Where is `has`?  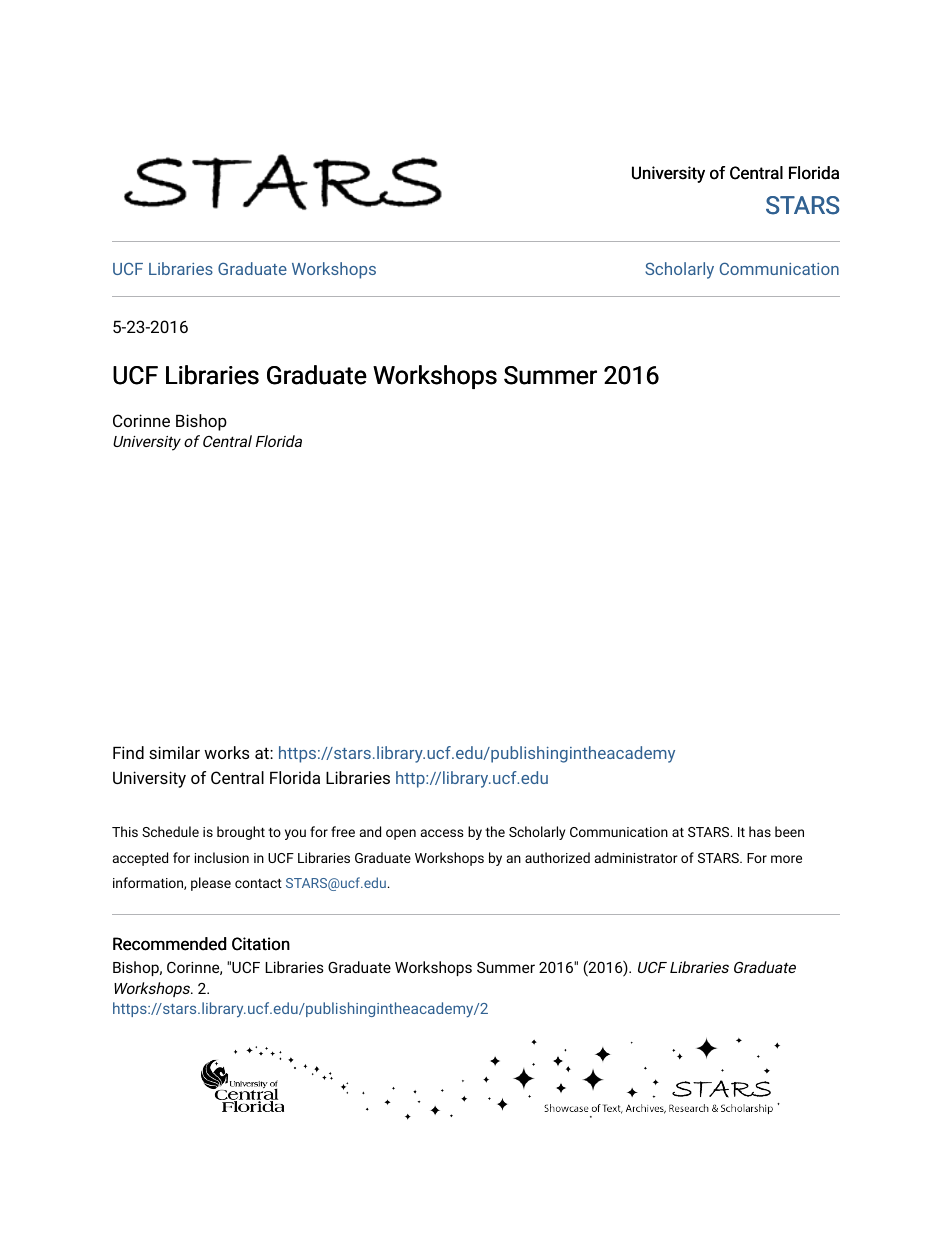 has is located at coordinates (760, 831).
